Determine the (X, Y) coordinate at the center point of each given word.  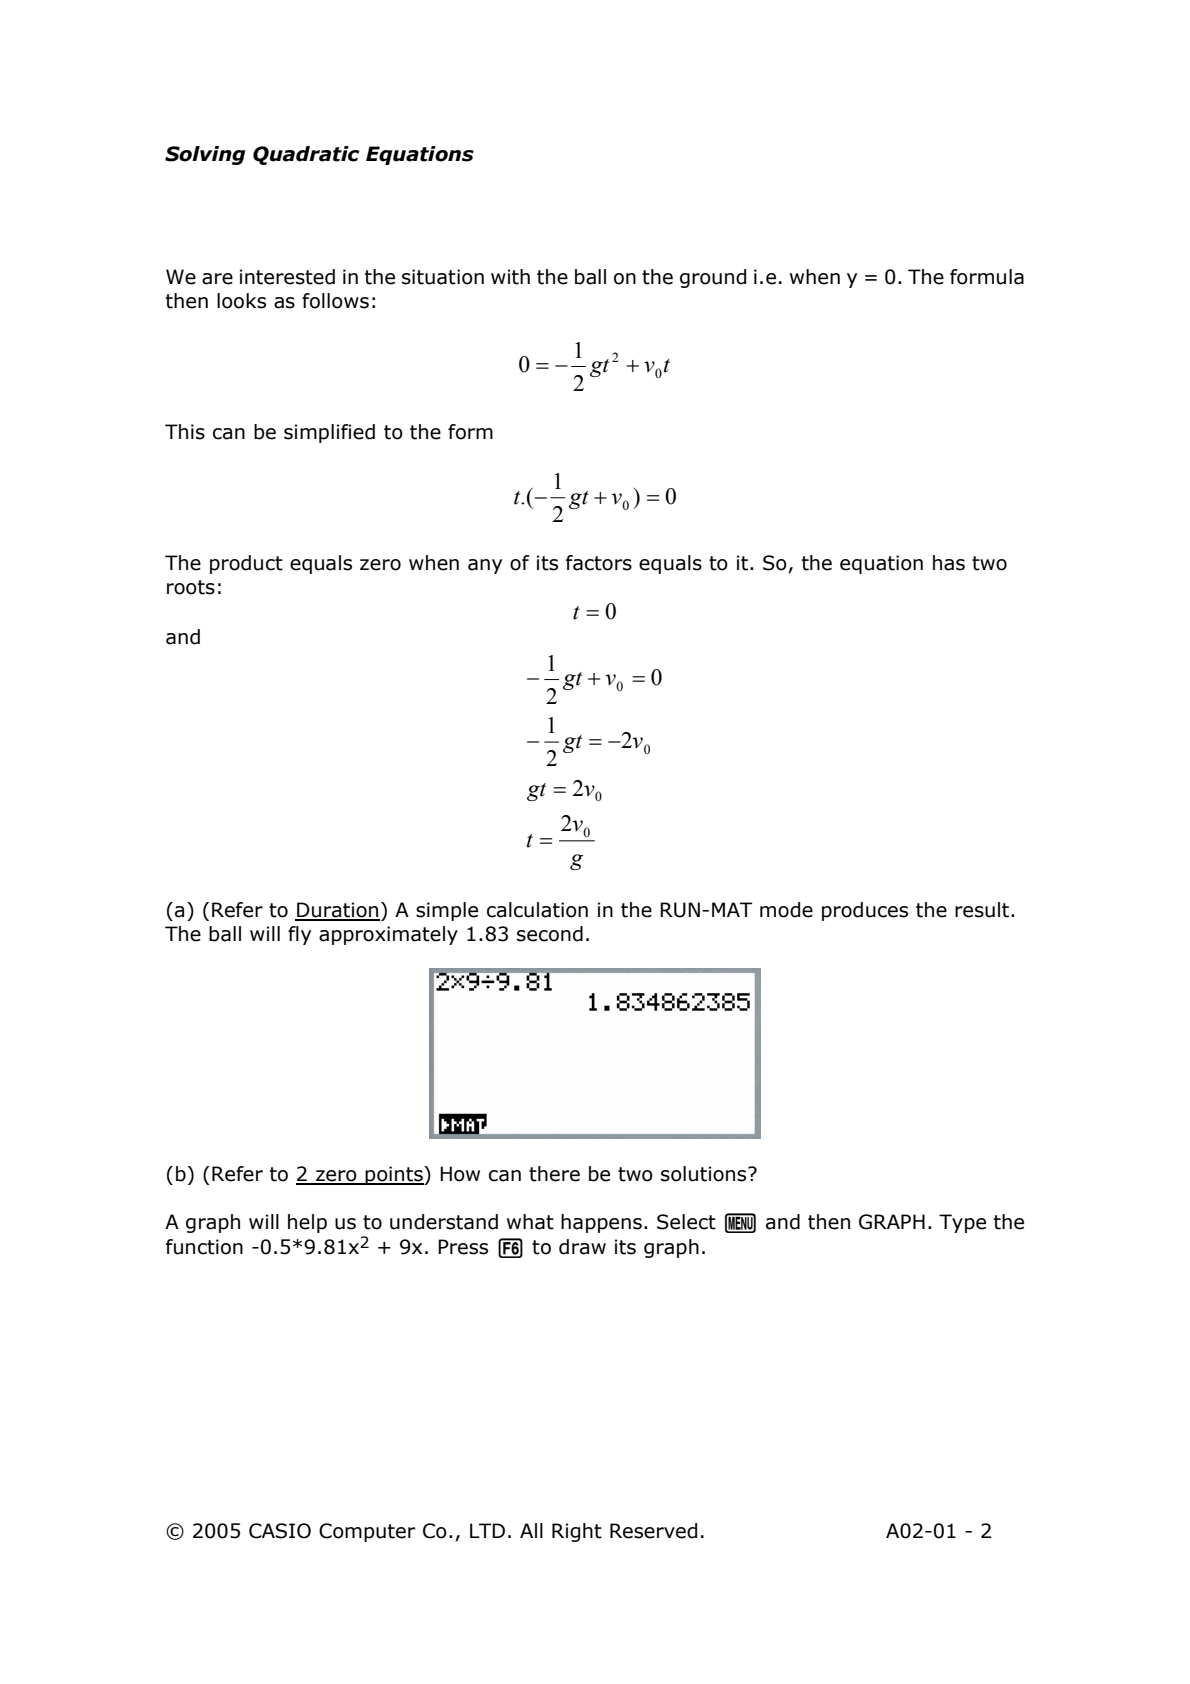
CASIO (280, 1531)
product (246, 564)
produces (865, 911)
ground (713, 278)
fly (299, 935)
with (510, 277)
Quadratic (306, 155)
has (949, 563)
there (554, 1174)
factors (599, 563)
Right (577, 1532)
